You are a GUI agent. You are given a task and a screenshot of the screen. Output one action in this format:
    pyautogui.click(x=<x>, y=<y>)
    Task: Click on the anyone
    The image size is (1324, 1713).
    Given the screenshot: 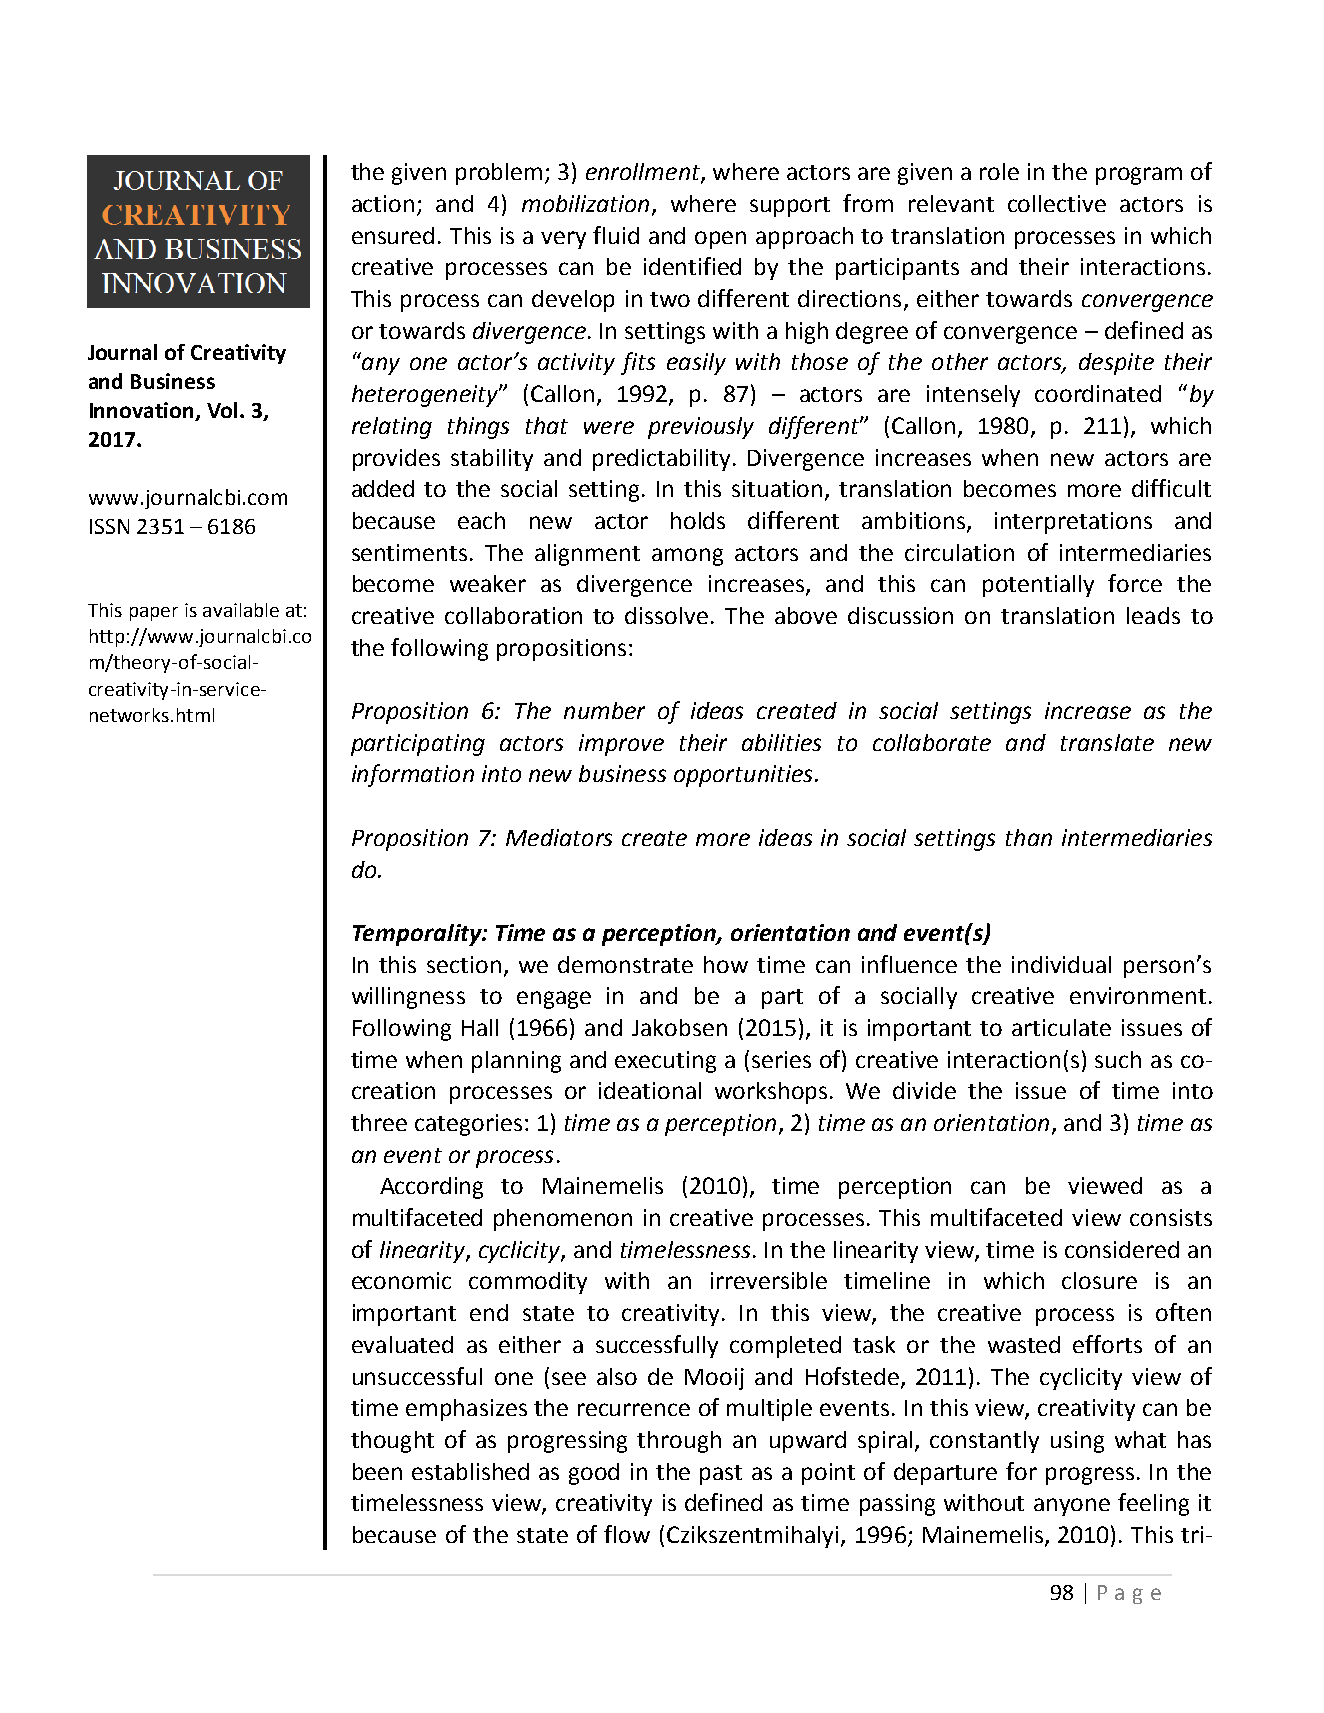 What is the action you would take?
    pyautogui.click(x=1072, y=1507)
